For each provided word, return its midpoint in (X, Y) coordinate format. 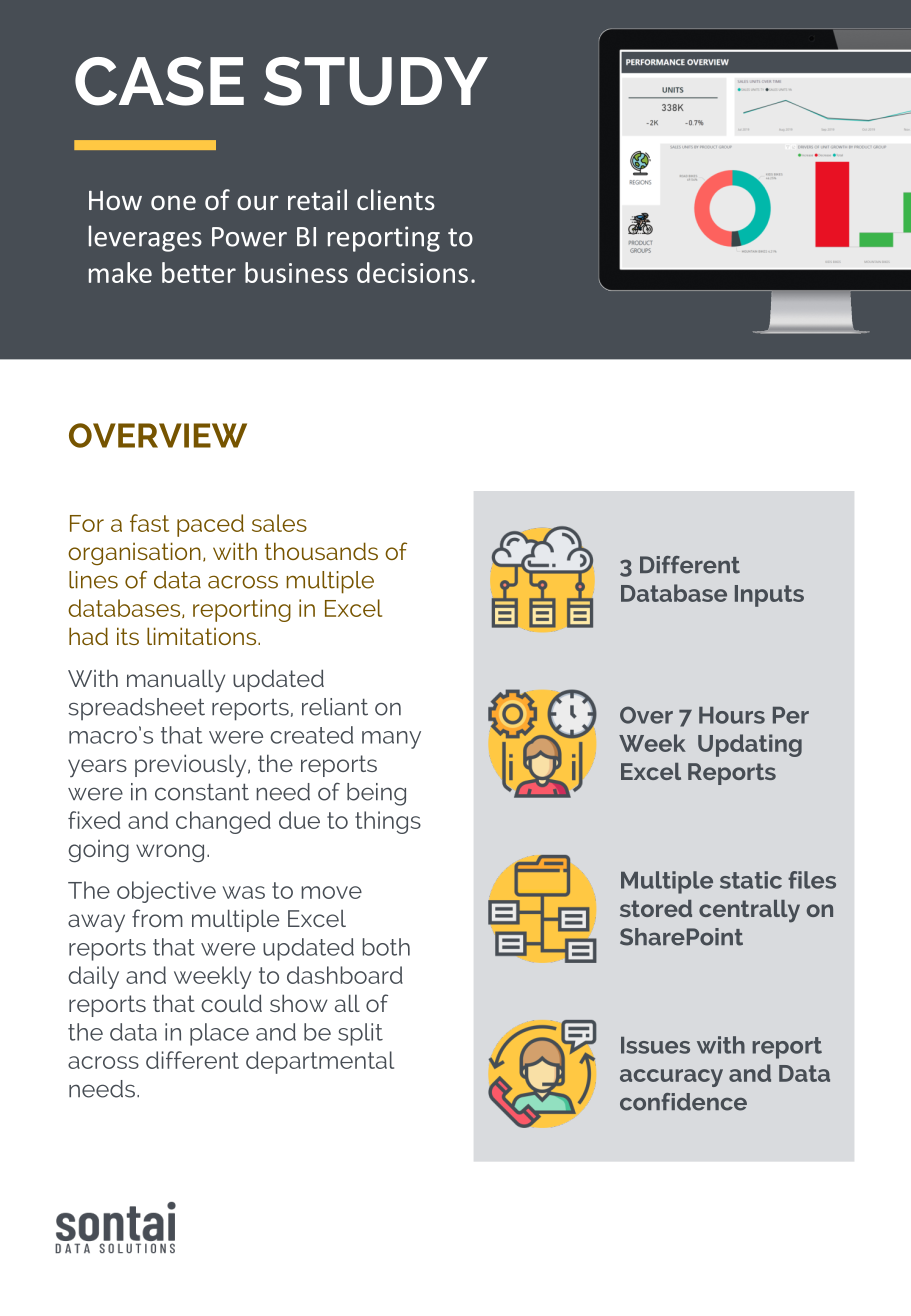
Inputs (769, 596)
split (360, 1034)
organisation (134, 553)
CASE (159, 81)
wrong (170, 853)
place (219, 1034)
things (388, 822)
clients (396, 199)
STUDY (376, 81)
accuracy (671, 1078)
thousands (321, 551)
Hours (732, 715)
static (751, 880)
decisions (412, 272)
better (199, 272)
